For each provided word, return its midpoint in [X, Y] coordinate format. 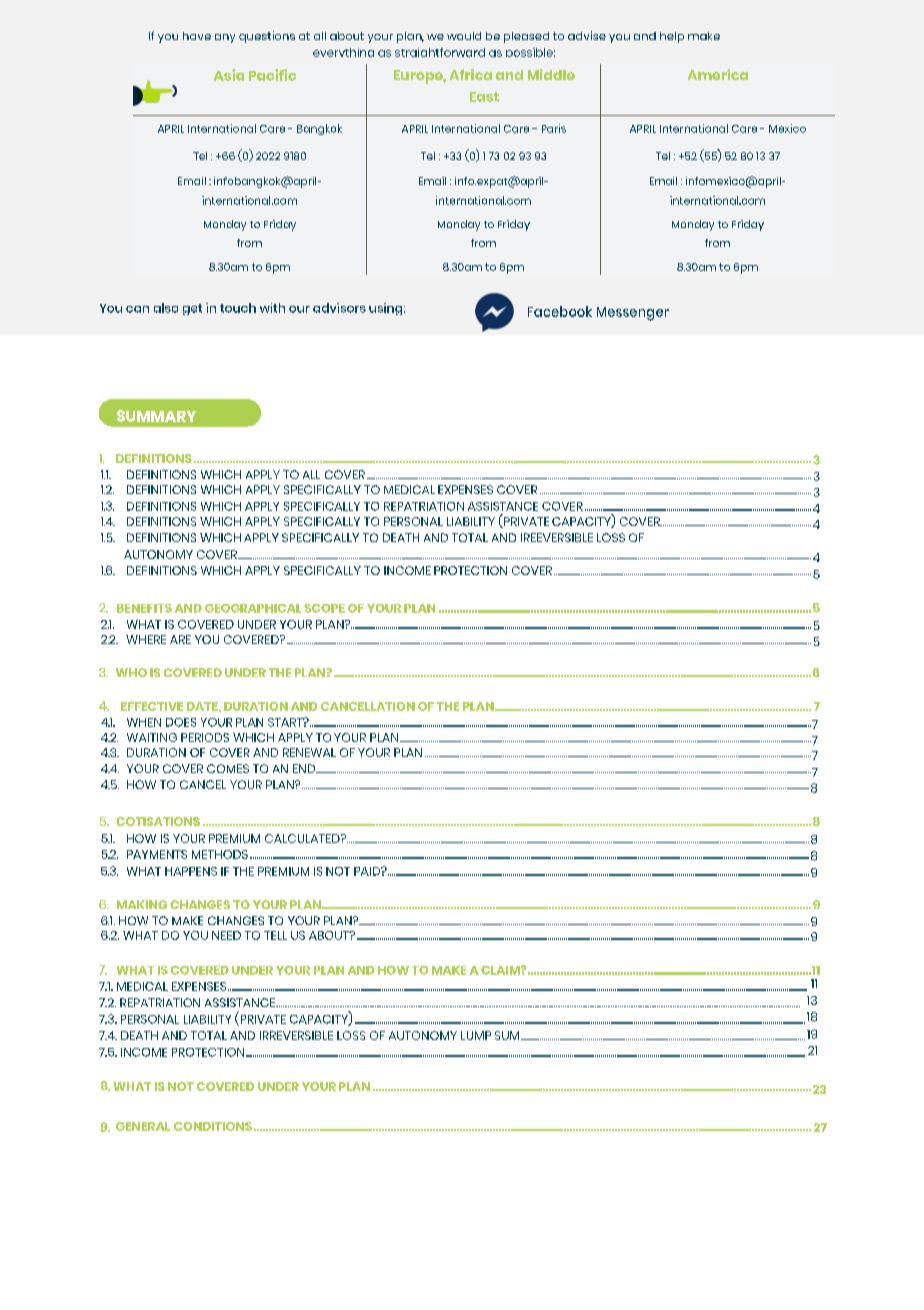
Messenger [633, 314]
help [672, 37]
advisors [339, 308]
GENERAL [143, 1126]
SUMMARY [156, 416]
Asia [229, 75]
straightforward [440, 52]
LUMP [476, 1035]
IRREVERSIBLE [296, 1035]
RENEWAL [309, 752]
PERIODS [205, 737]
